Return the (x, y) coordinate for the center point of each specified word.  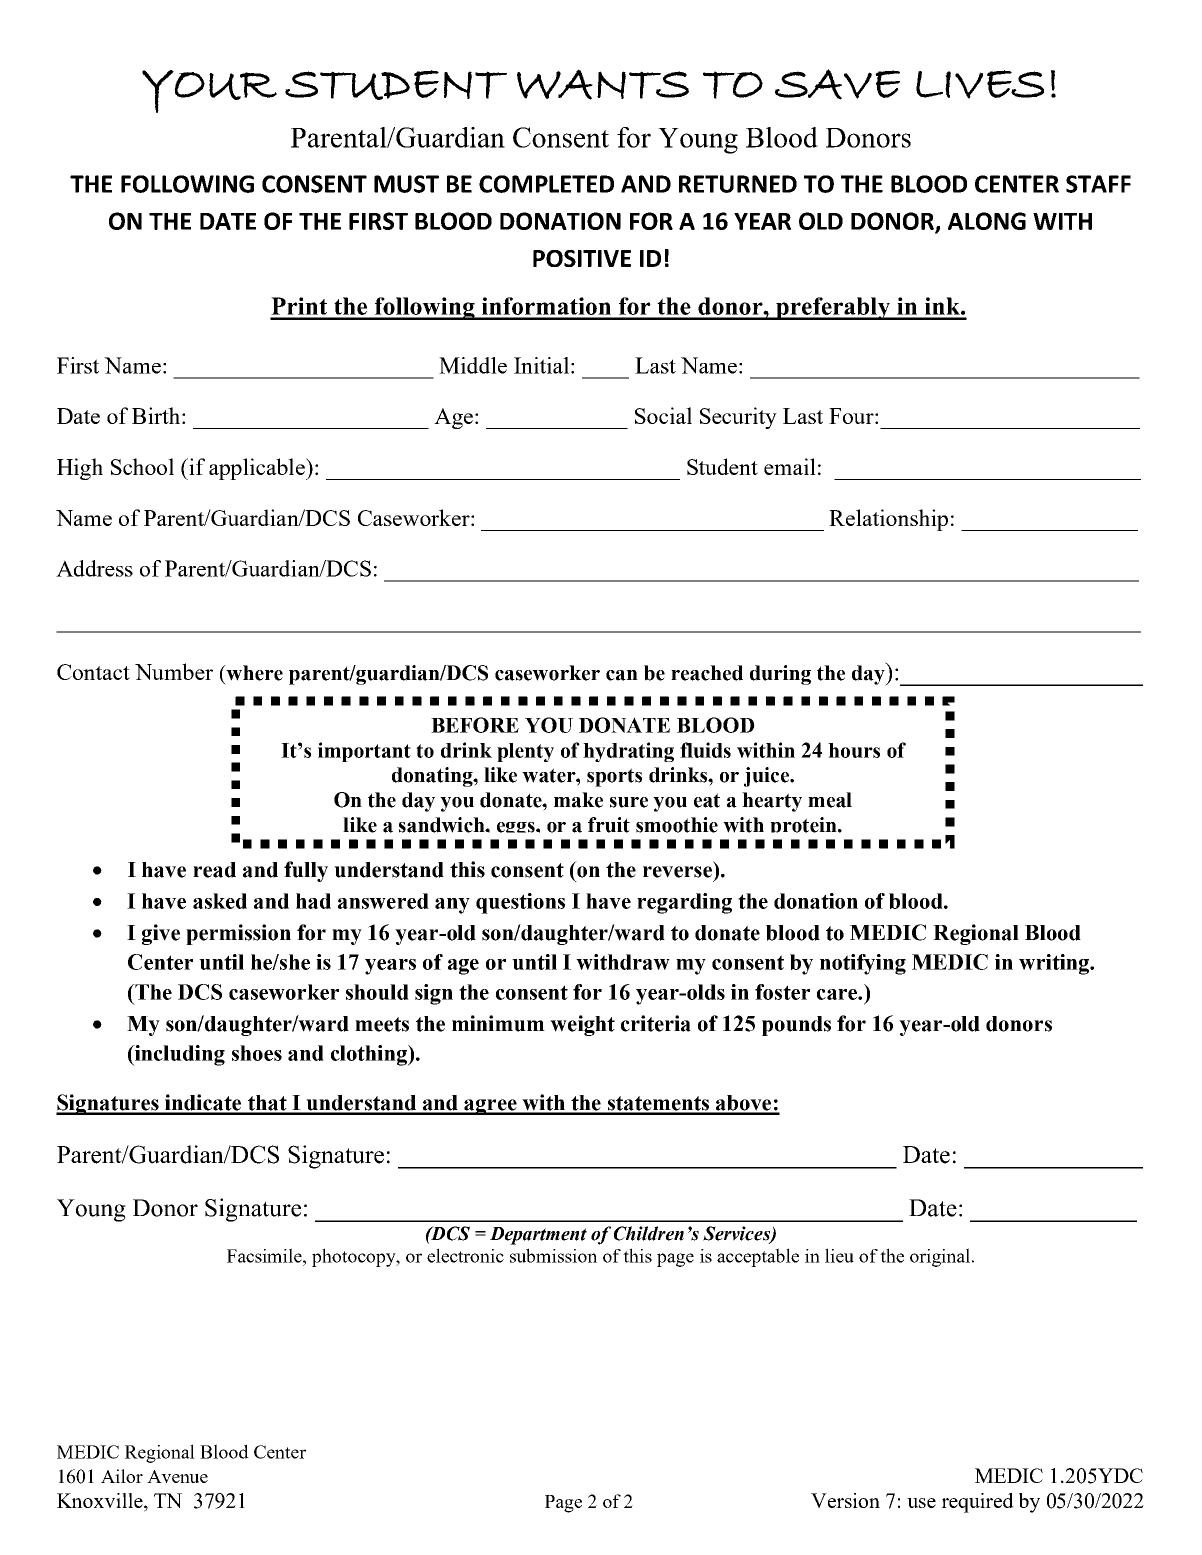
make (578, 800)
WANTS (603, 84)
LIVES (980, 84)
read (214, 870)
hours (854, 750)
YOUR (209, 91)
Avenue (177, 1476)
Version (845, 1500)
